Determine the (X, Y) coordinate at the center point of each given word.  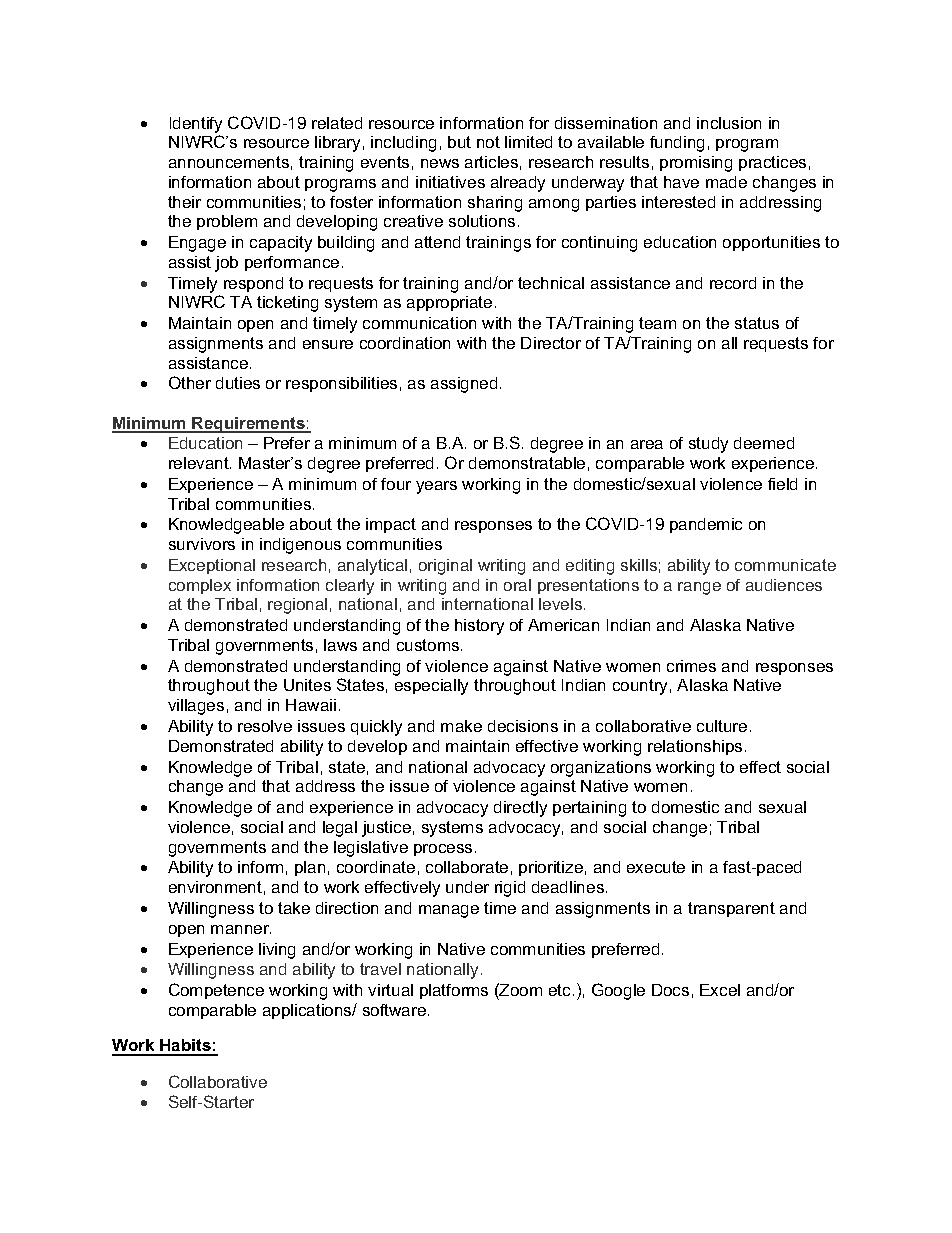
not (488, 142)
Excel (720, 990)
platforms (454, 991)
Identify (196, 125)
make (461, 726)
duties (238, 383)
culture (722, 726)
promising (696, 164)
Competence (216, 991)
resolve (265, 726)
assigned (464, 385)
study (708, 445)
